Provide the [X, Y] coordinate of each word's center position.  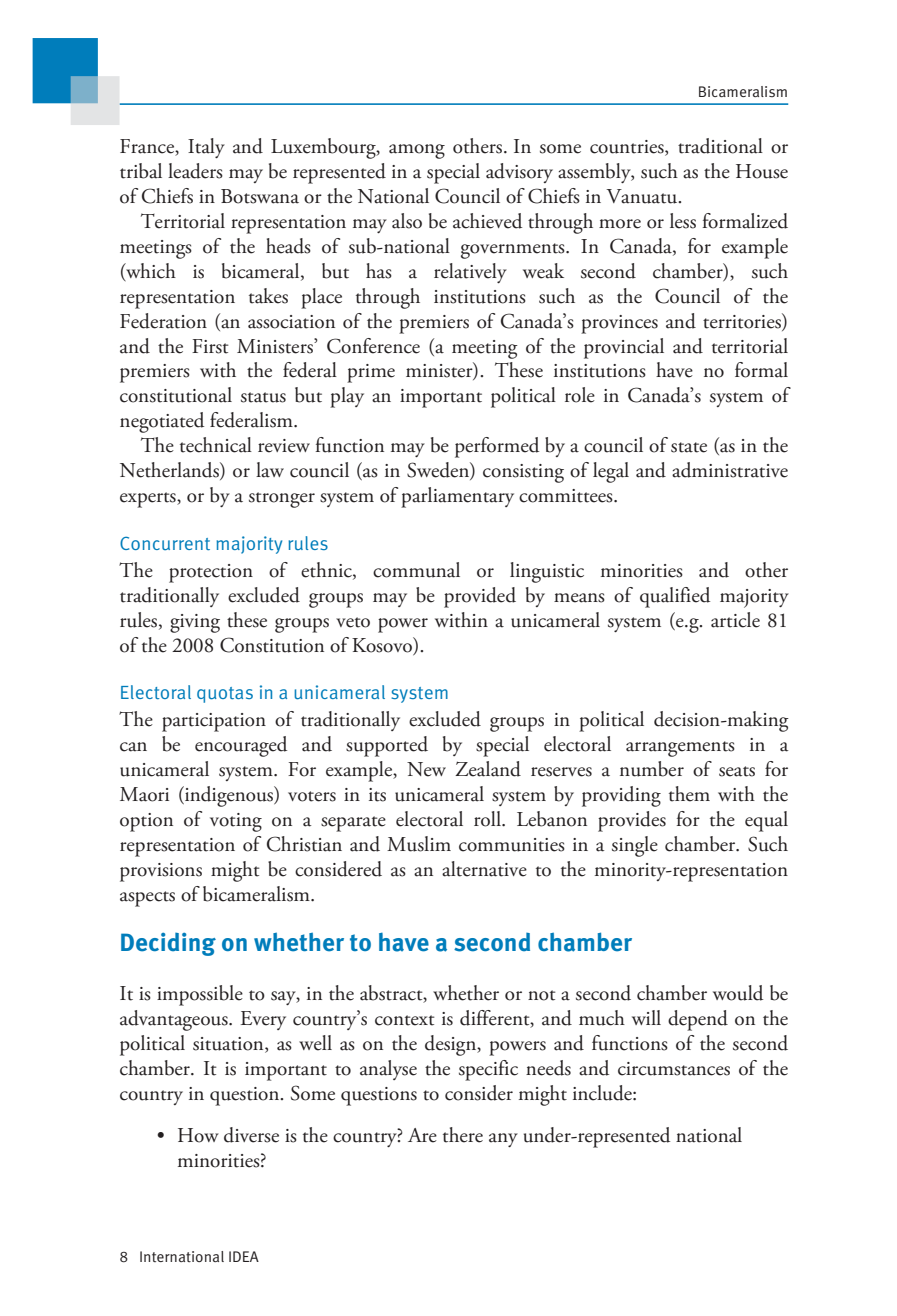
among [417, 151]
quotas [225, 695]
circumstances [674, 1069]
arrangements [680, 749]
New [426, 769]
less [683, 221]
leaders [195, 171]
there [463, 1135]
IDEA [244, 1256]
